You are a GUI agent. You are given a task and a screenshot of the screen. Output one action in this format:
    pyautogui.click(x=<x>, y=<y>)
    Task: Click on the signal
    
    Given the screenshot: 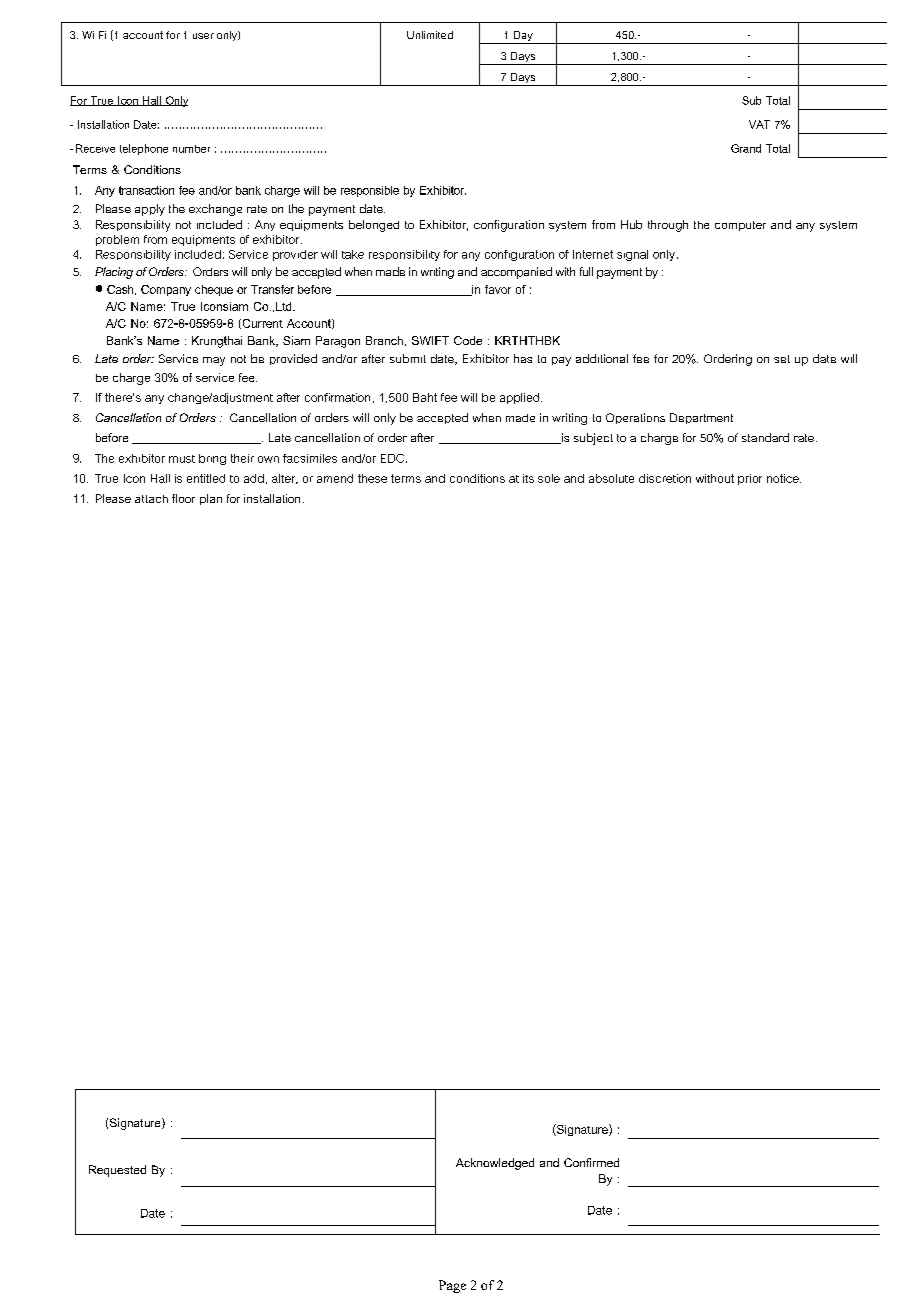 What is the action you would take?
    pyautogui.click(x=632, y=255)
